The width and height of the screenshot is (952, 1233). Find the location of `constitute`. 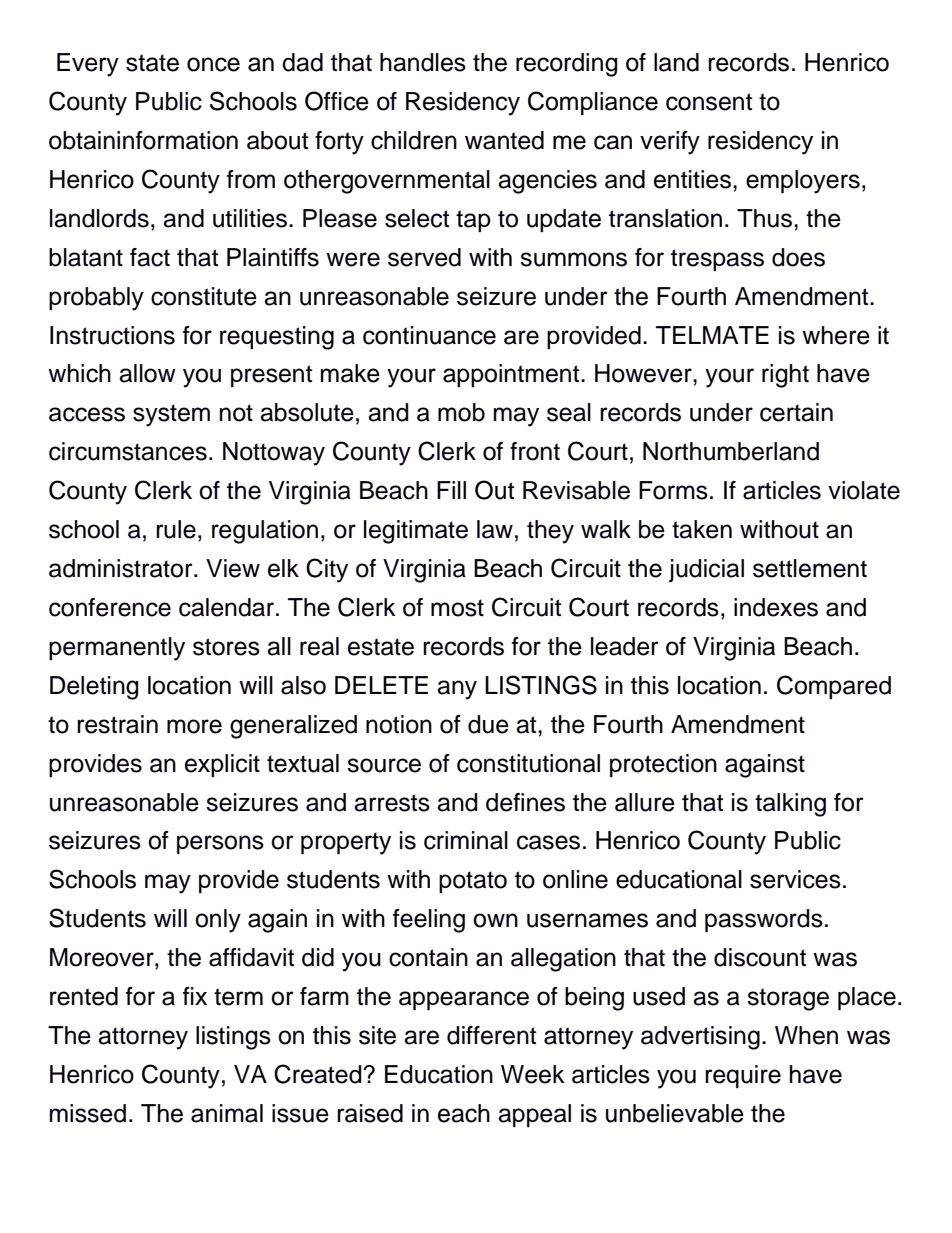

constitute is located at coordinates (204, 296).
